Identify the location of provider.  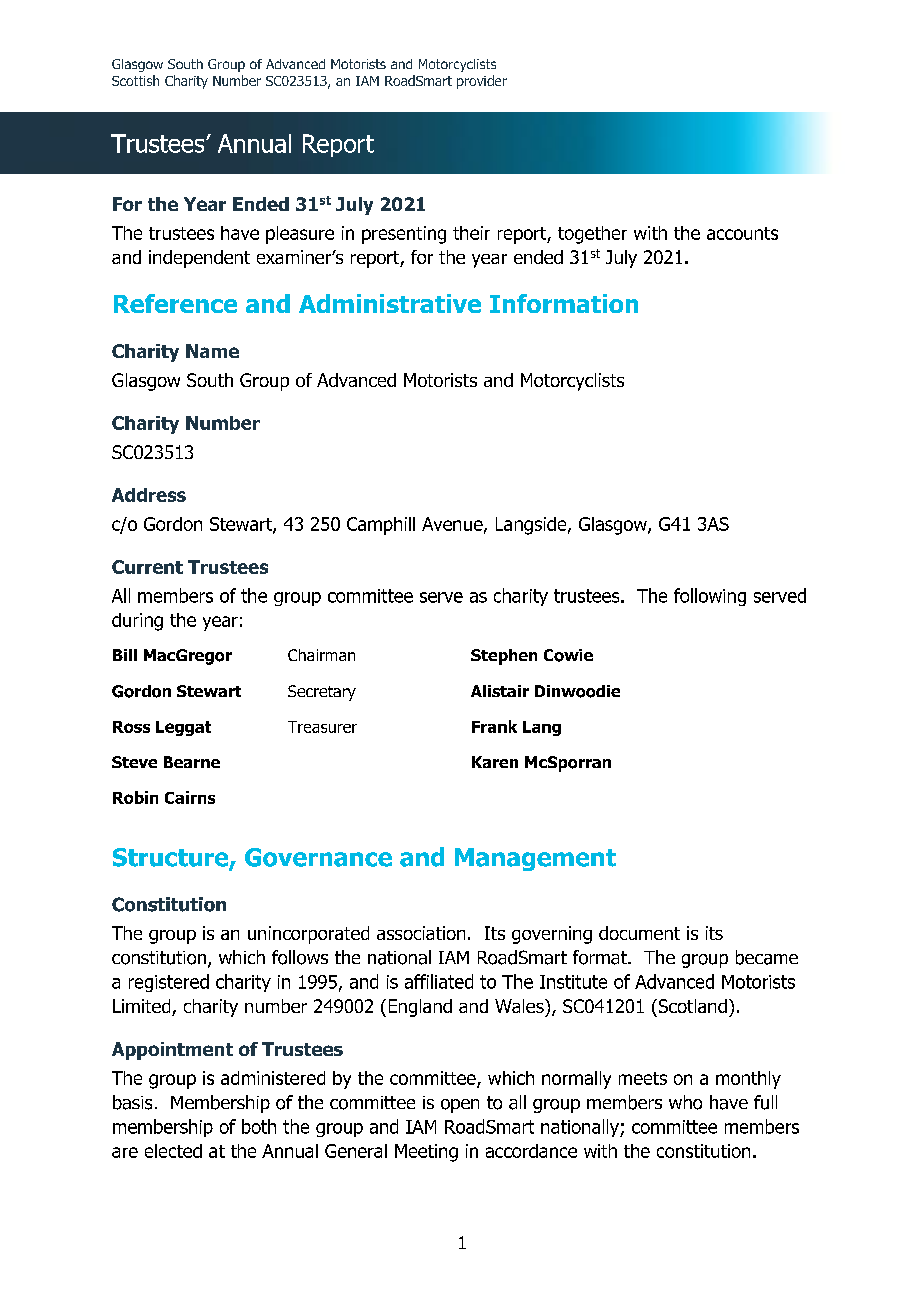
(482, 82).
